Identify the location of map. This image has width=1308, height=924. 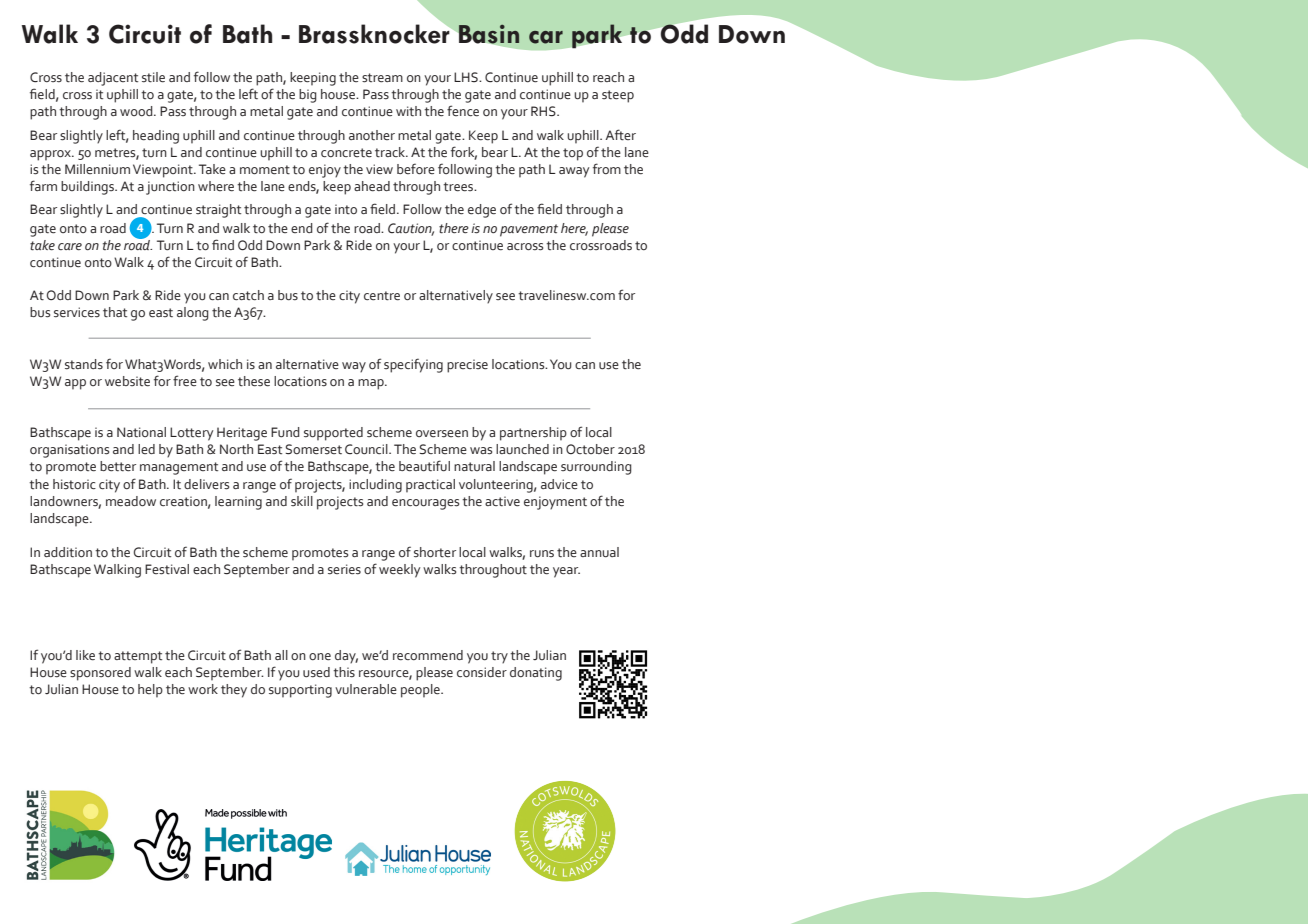
(372, 384).
